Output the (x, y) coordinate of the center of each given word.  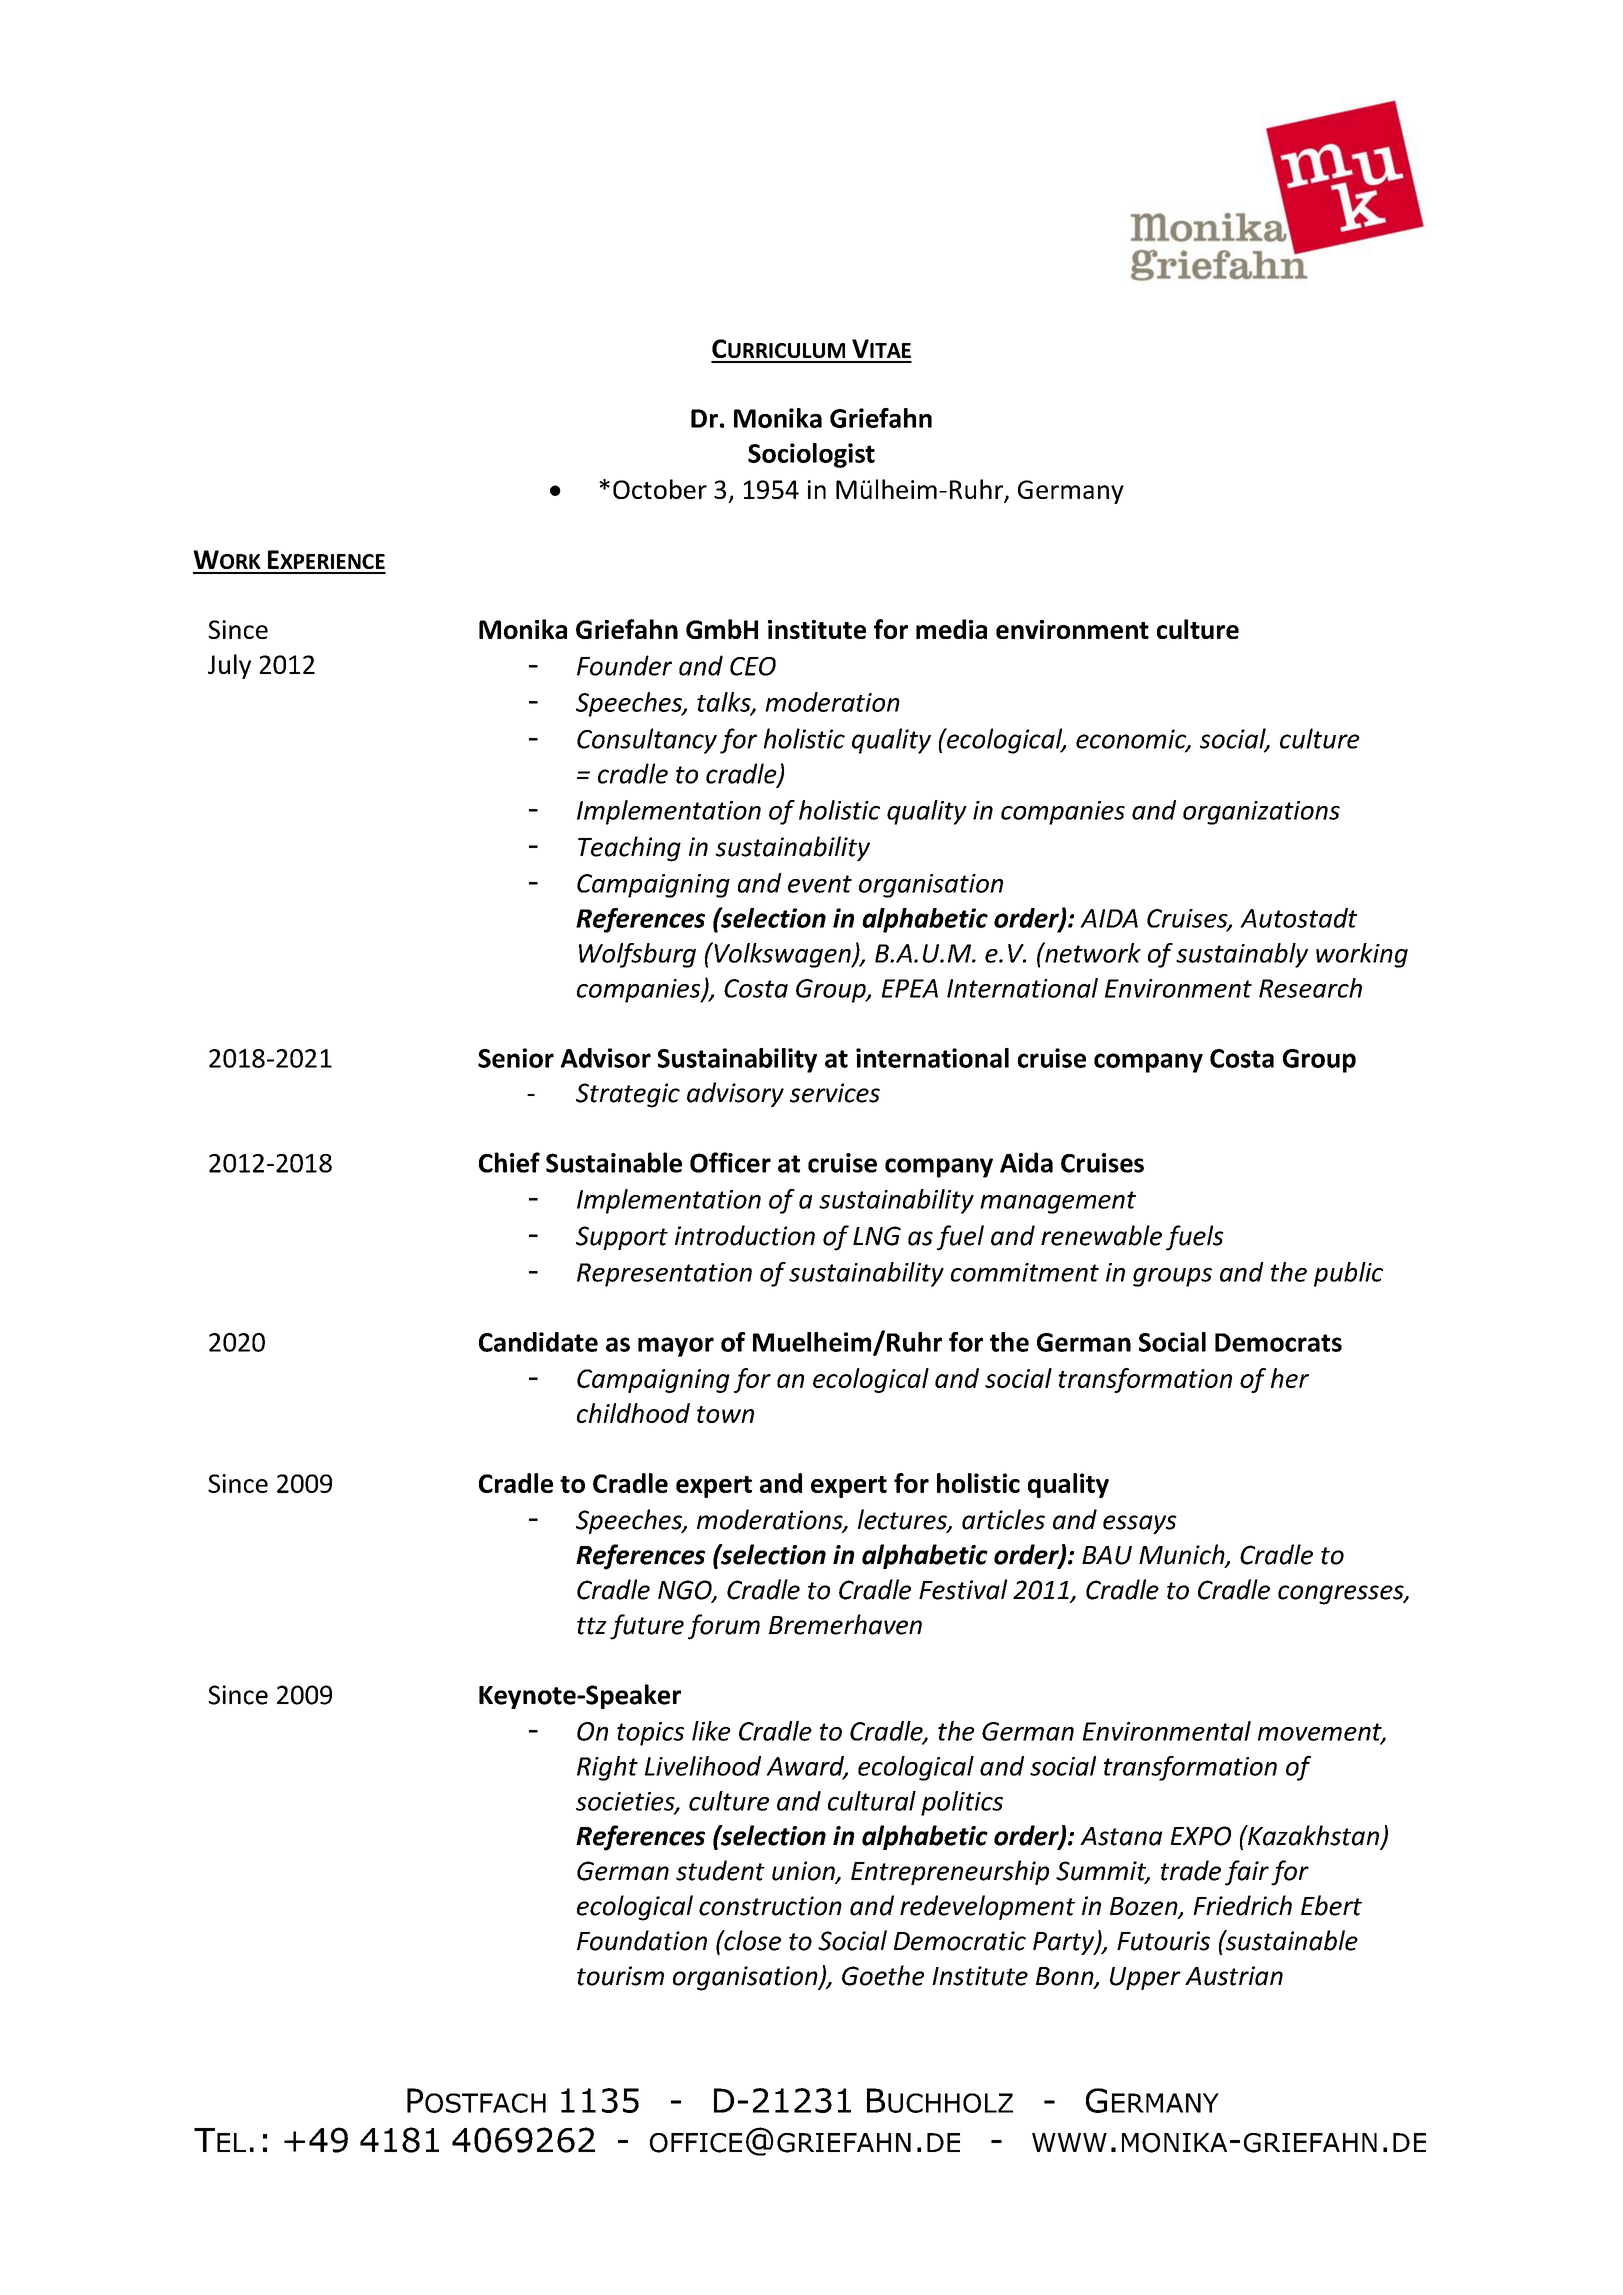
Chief (509, 1162)
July (229, 666)
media (951, 629)
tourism (620, 1976)
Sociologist (811, 455)
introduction (745, 1235)
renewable (1101, 1235)
